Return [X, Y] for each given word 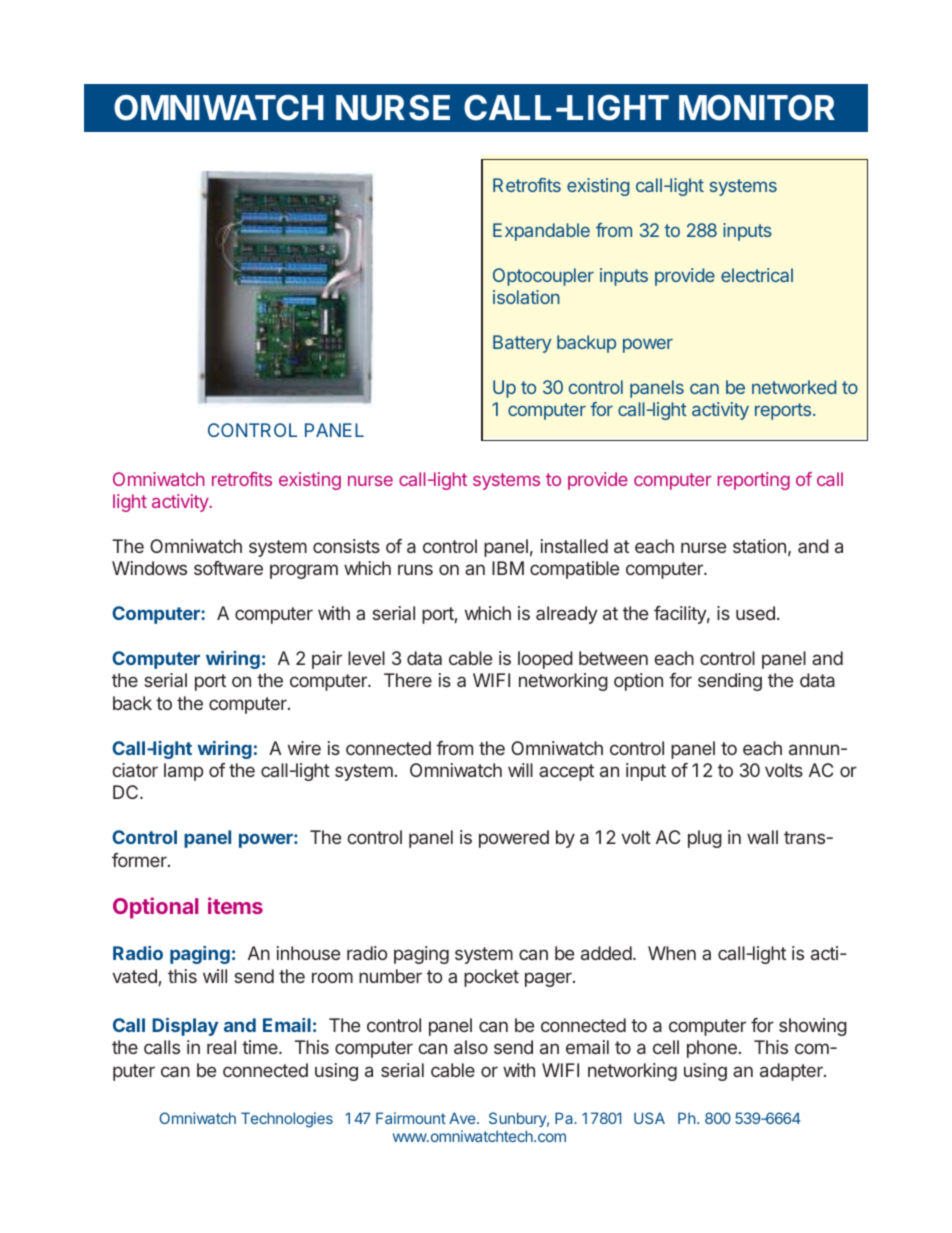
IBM [508, 568]
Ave [463, 1118]
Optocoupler [543, 277]
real [221, 1047]
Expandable [541, 232]
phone [712, 1049]
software [228, 568]
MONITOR [757, 108]
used [755, 613]
